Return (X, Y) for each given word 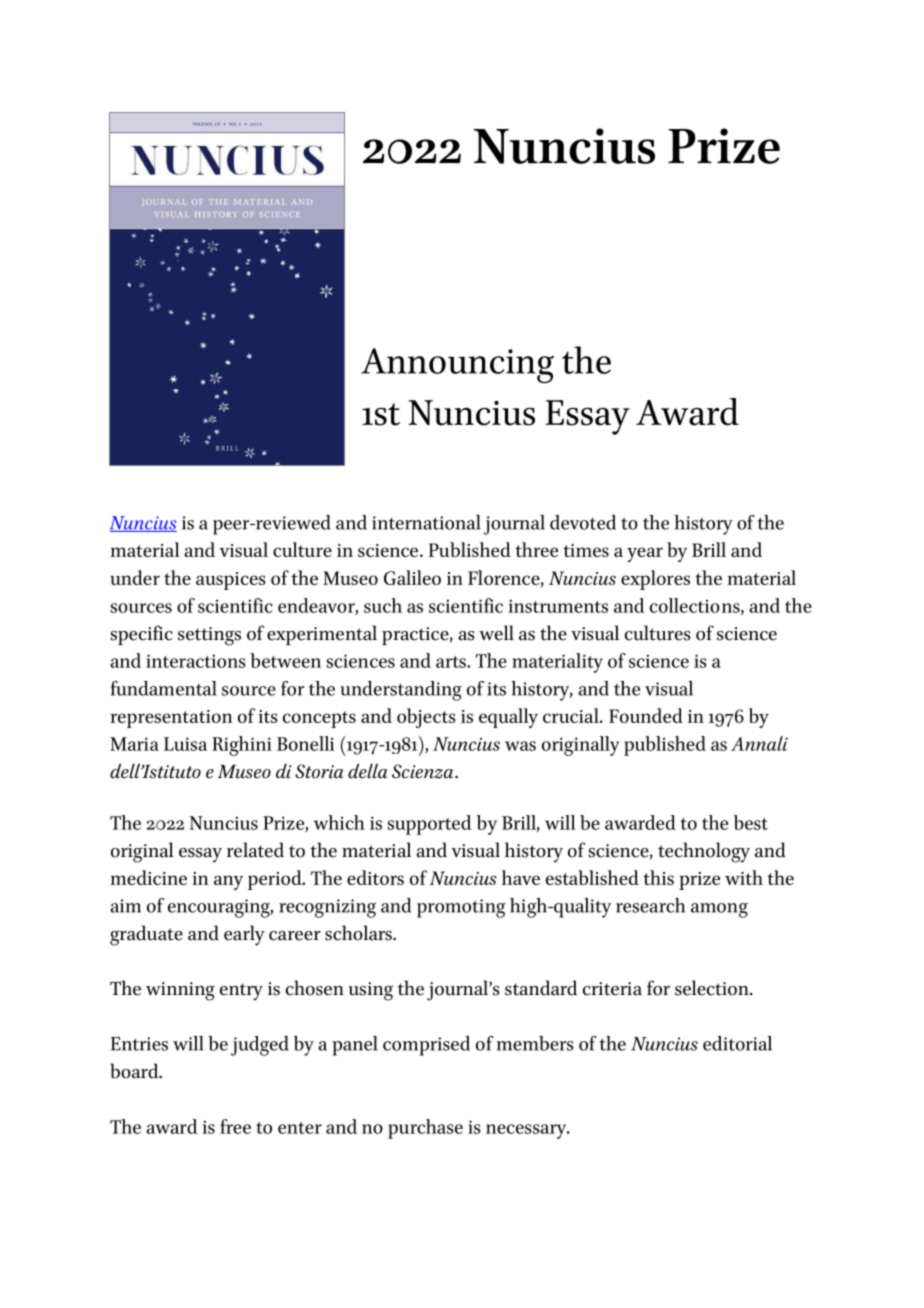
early (244, 935)
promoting (461, 908)
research (650, 905)
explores (655, 580)
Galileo (412, 577)
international (426, 522)
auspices (231, 581)
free (235, 1126)
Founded (646, 715)
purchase (425, 1129)
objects (426, 718)
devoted (583, 522)
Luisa (185, 744)
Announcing (457, 365)
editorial (737, 1043)
